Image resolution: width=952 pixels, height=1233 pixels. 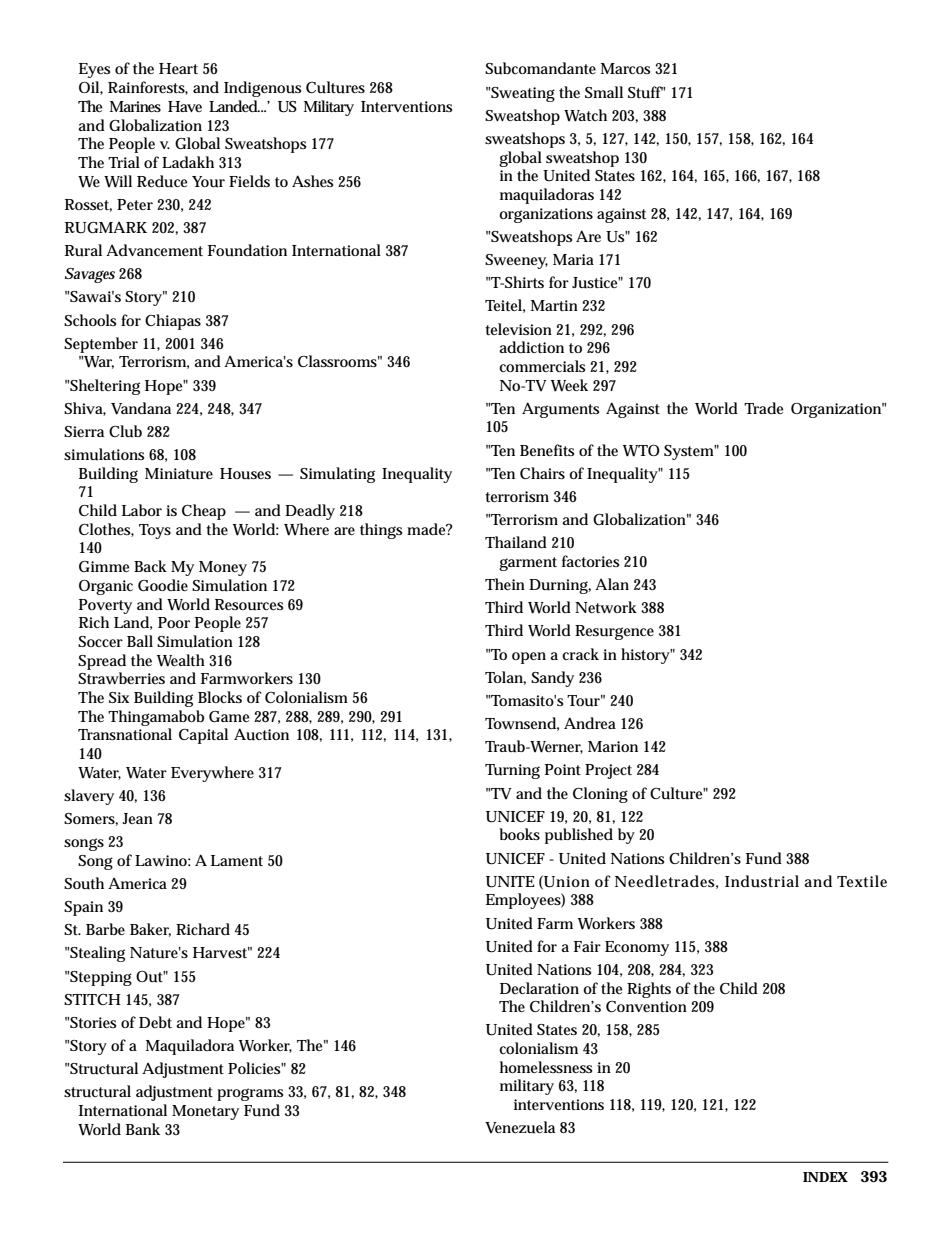 What do you see at coordinates (179, 474) in the document?
I see `Miniature` at bounding box center [179, 474].
